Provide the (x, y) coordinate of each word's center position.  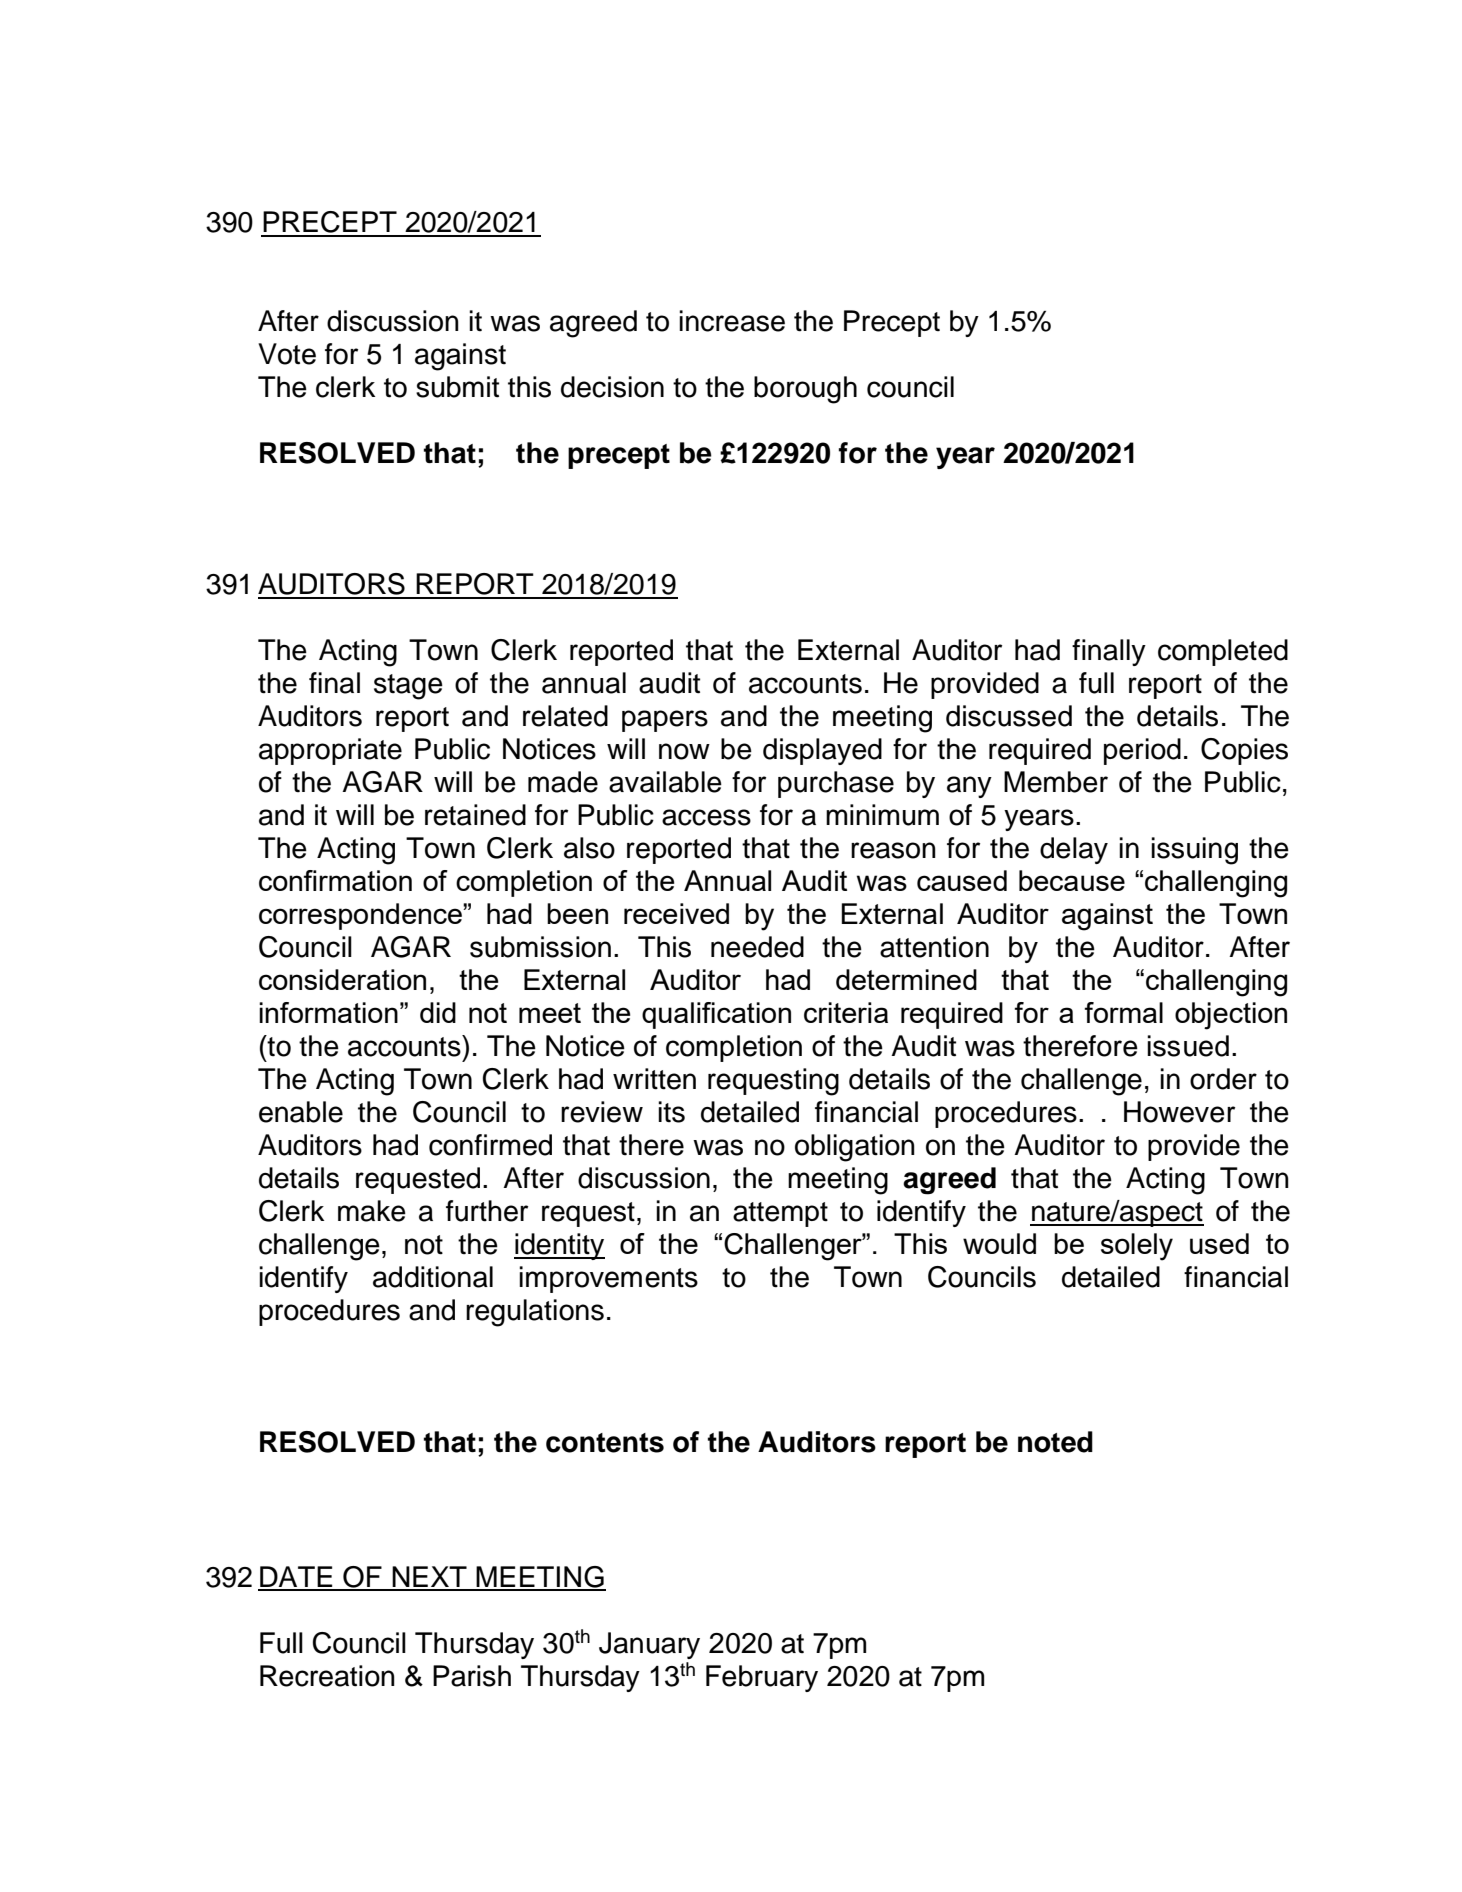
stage (408, 687)
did (438, 1012)
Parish (472, 1676)
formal (1123, 1012)
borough (805, 390)
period (1142, 751)
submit (457, 387)
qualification (716, 1015)
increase (732, 321)
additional (433, 1277)
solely (1137, 1247)
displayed (822, 751)
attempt (780, 1214)
